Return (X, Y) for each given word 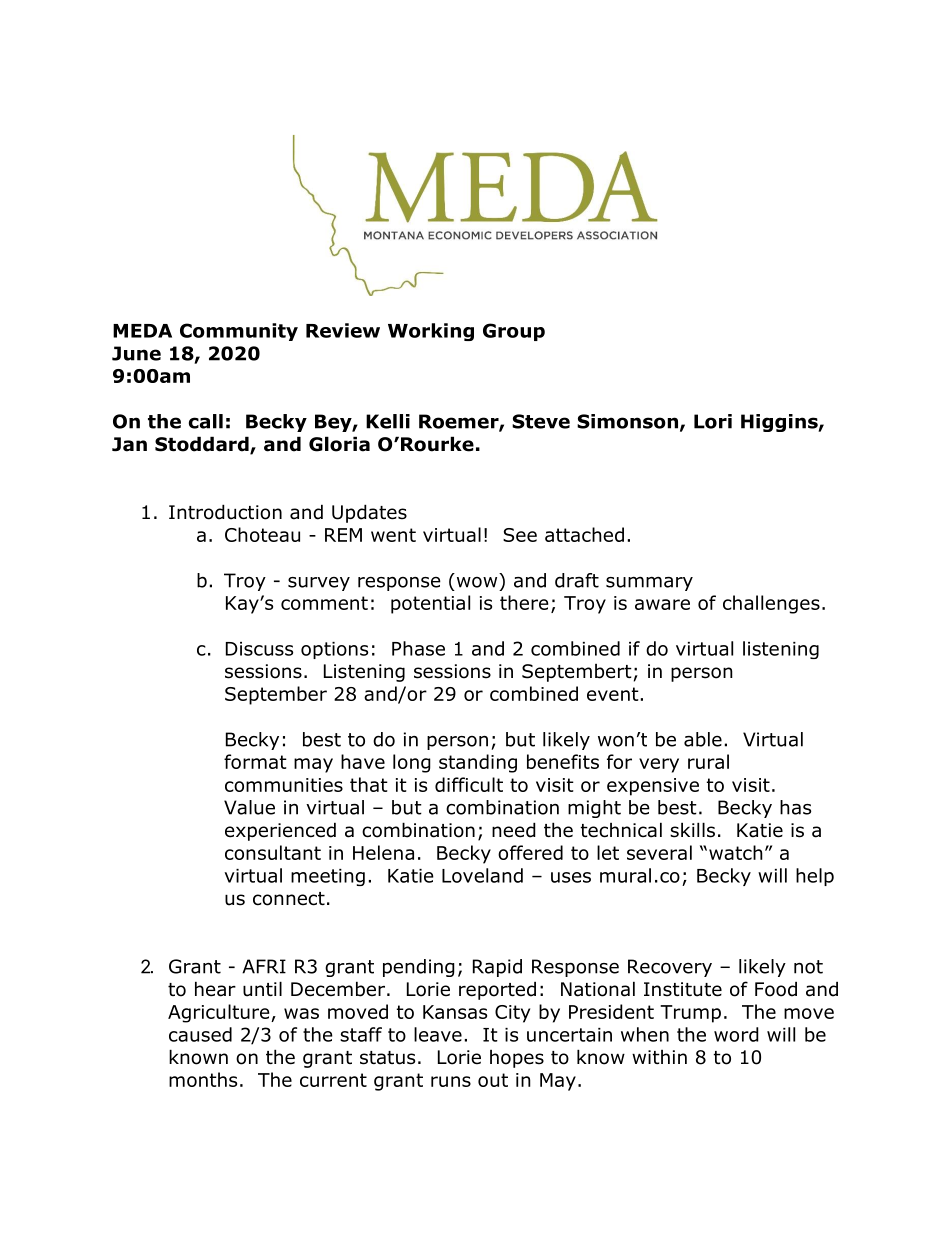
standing (478, 763)
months (203, 1079)
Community (239, 332)
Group (514, 332)
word (736, 1034)
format (255, 761)
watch (736, 852)
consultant (273, 852)
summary (649, 583)
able (703, 739)
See (520, 535)
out (493, 1080)
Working (431, 332)
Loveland (482, 875)
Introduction (225, 512)
